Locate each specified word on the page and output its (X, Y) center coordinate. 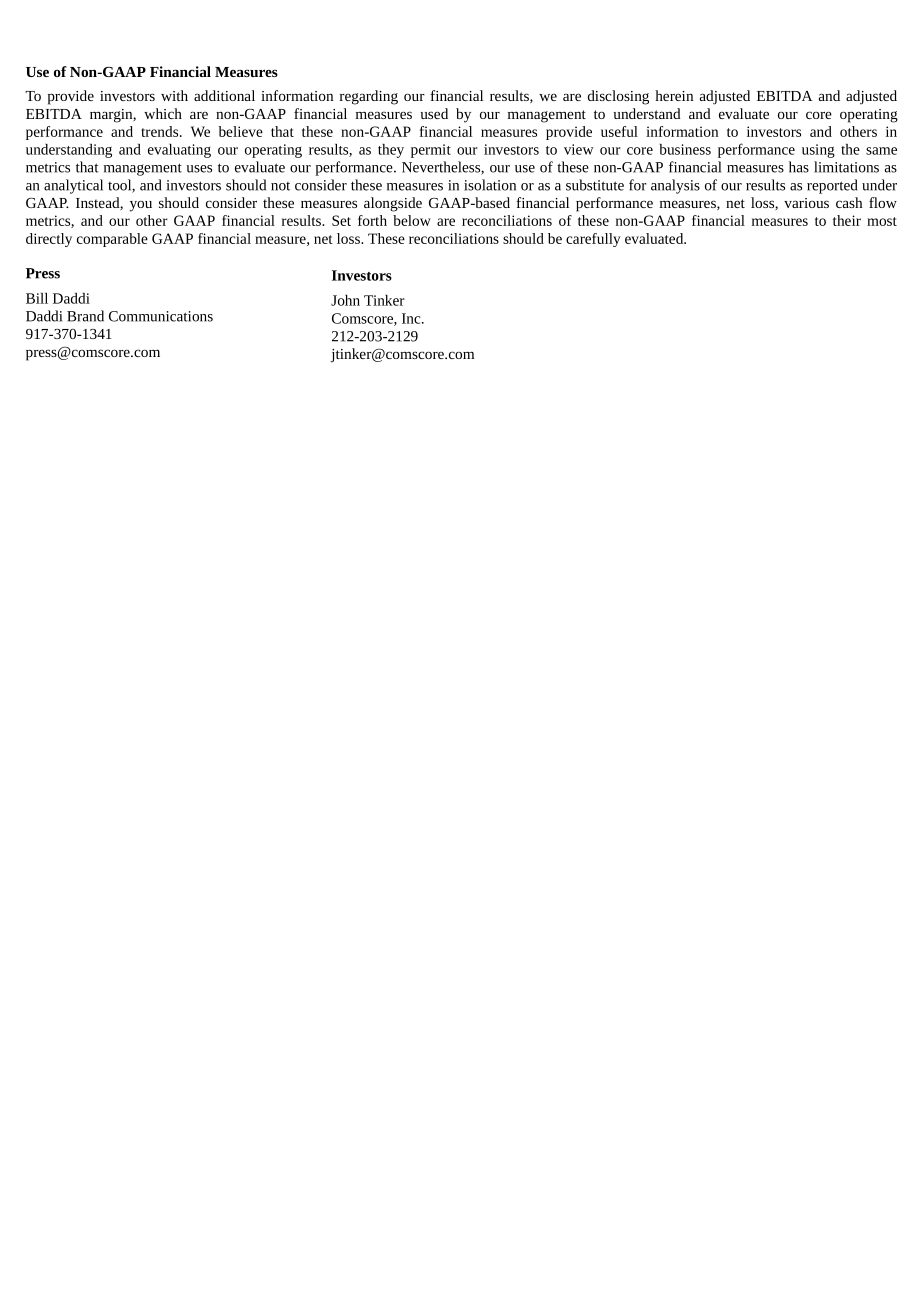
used (434, 113)
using (818, 151)
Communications (161, 316)
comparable (112, 240)
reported (832, 186)
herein (674, 95)
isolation (490, 185)
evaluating (179, 151)
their (847, 220)
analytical (73, 186)
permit (431, 151)
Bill (37, 298)
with (174, 95)
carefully (593, 240)
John (345, 300)
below (412, 220)
